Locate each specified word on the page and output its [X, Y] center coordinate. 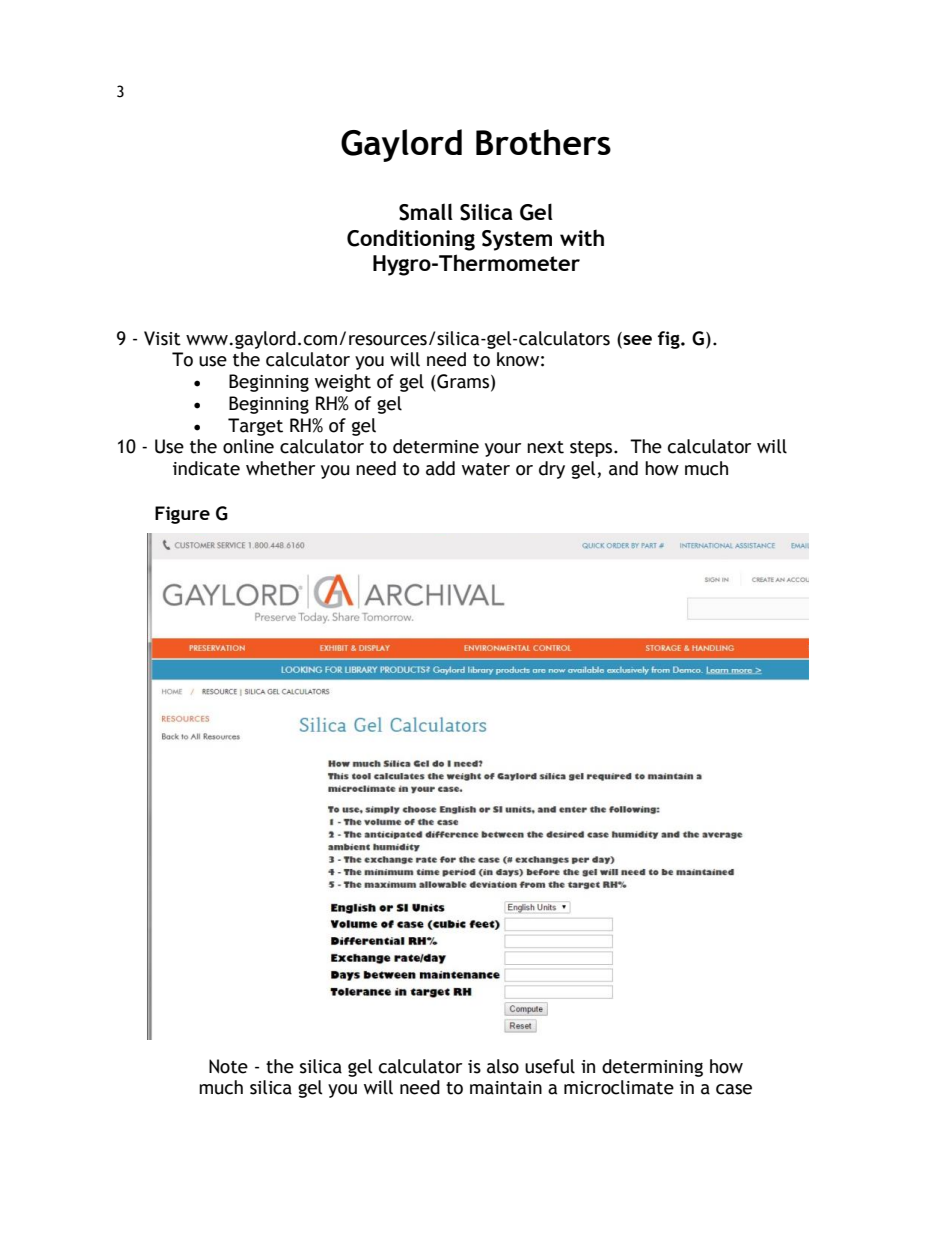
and [623, 468]
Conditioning [411, 240]
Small [426, 212]
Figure [182, 515]
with [582, 238]
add [440, 468]
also [503, 1066]
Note [228, 1066]
